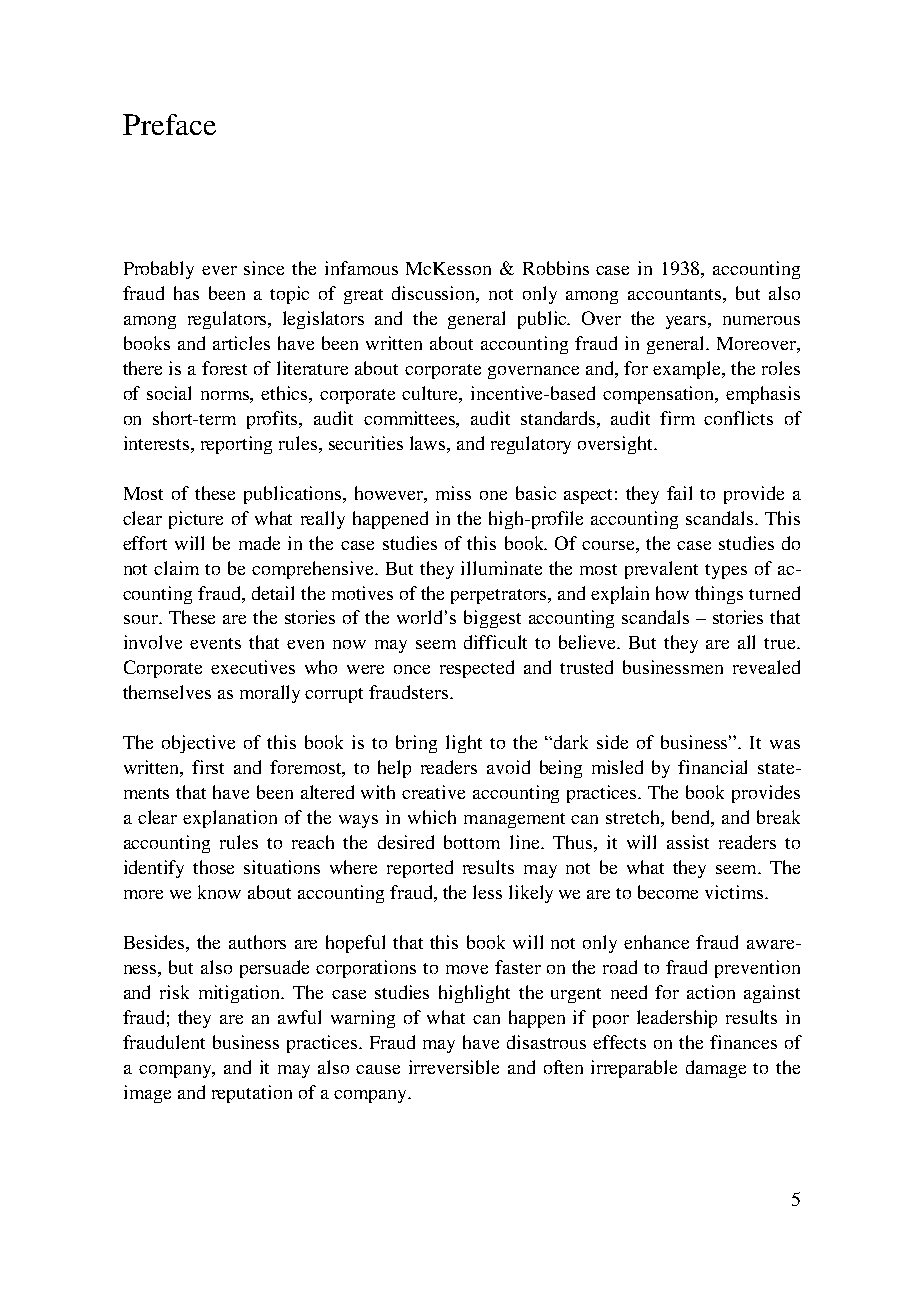  Describe the element at coordinates (761, 320) in the image. I see `numerous` at that location.
